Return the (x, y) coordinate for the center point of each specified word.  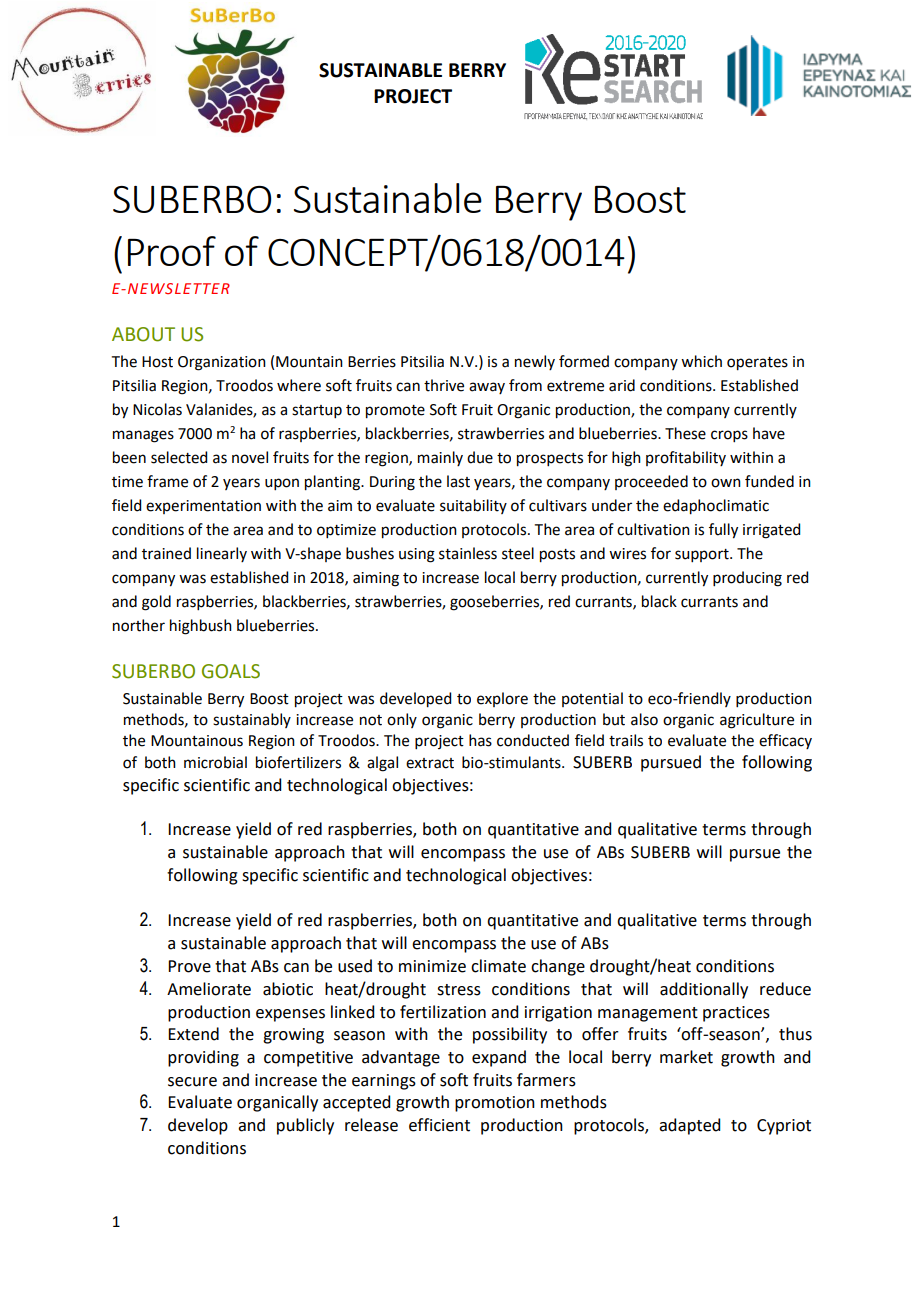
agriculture (757, 721)
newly (535, 362)
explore (502, 699)
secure (192, 1082)
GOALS (231, 671)
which (701, 361)
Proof (172, 251)
